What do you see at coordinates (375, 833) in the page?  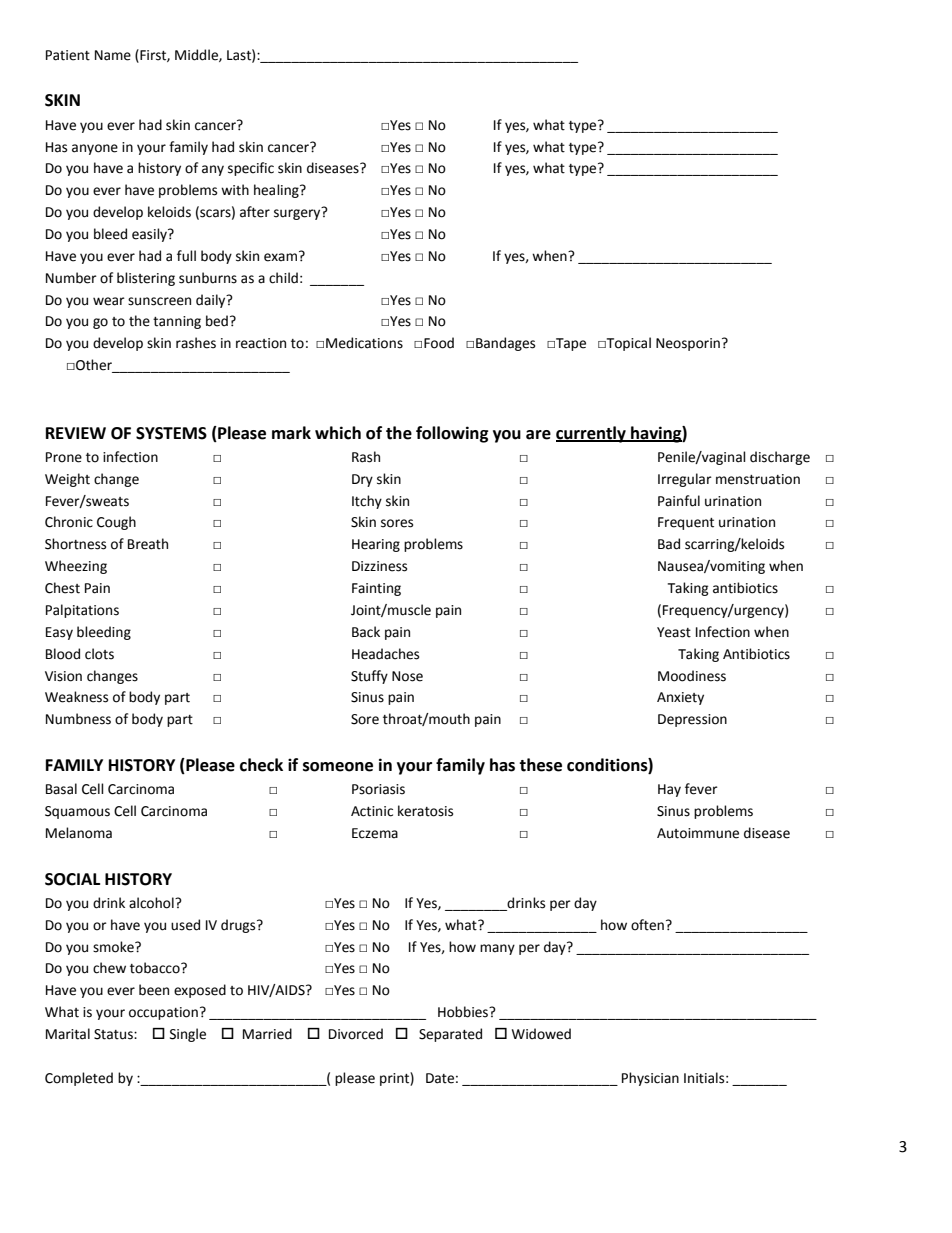 I see `Eczema` at bounding box center [375, 833].
